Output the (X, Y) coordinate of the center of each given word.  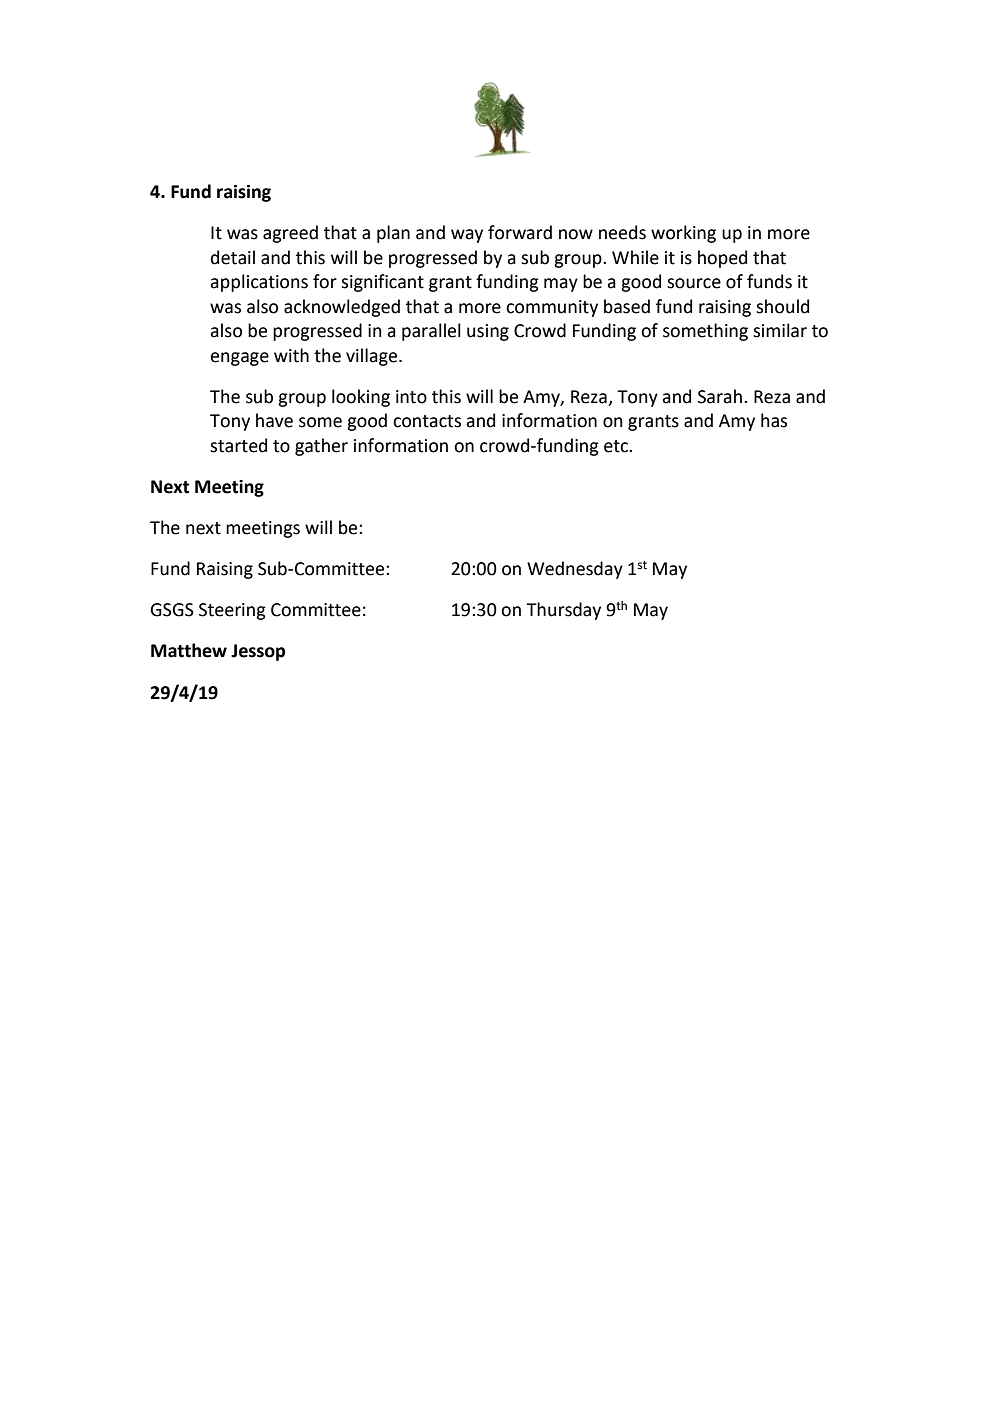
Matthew (189, 650)
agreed (290, 234)
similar (780, 330)
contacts (427, 421)
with (291, 355)
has (774, 420)
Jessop (258, 652)
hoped (722, 259)
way (467, 236)
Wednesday (575, 570)
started (238, 445)
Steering (232, 611)
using (488, 332)
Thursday (563, 611)
